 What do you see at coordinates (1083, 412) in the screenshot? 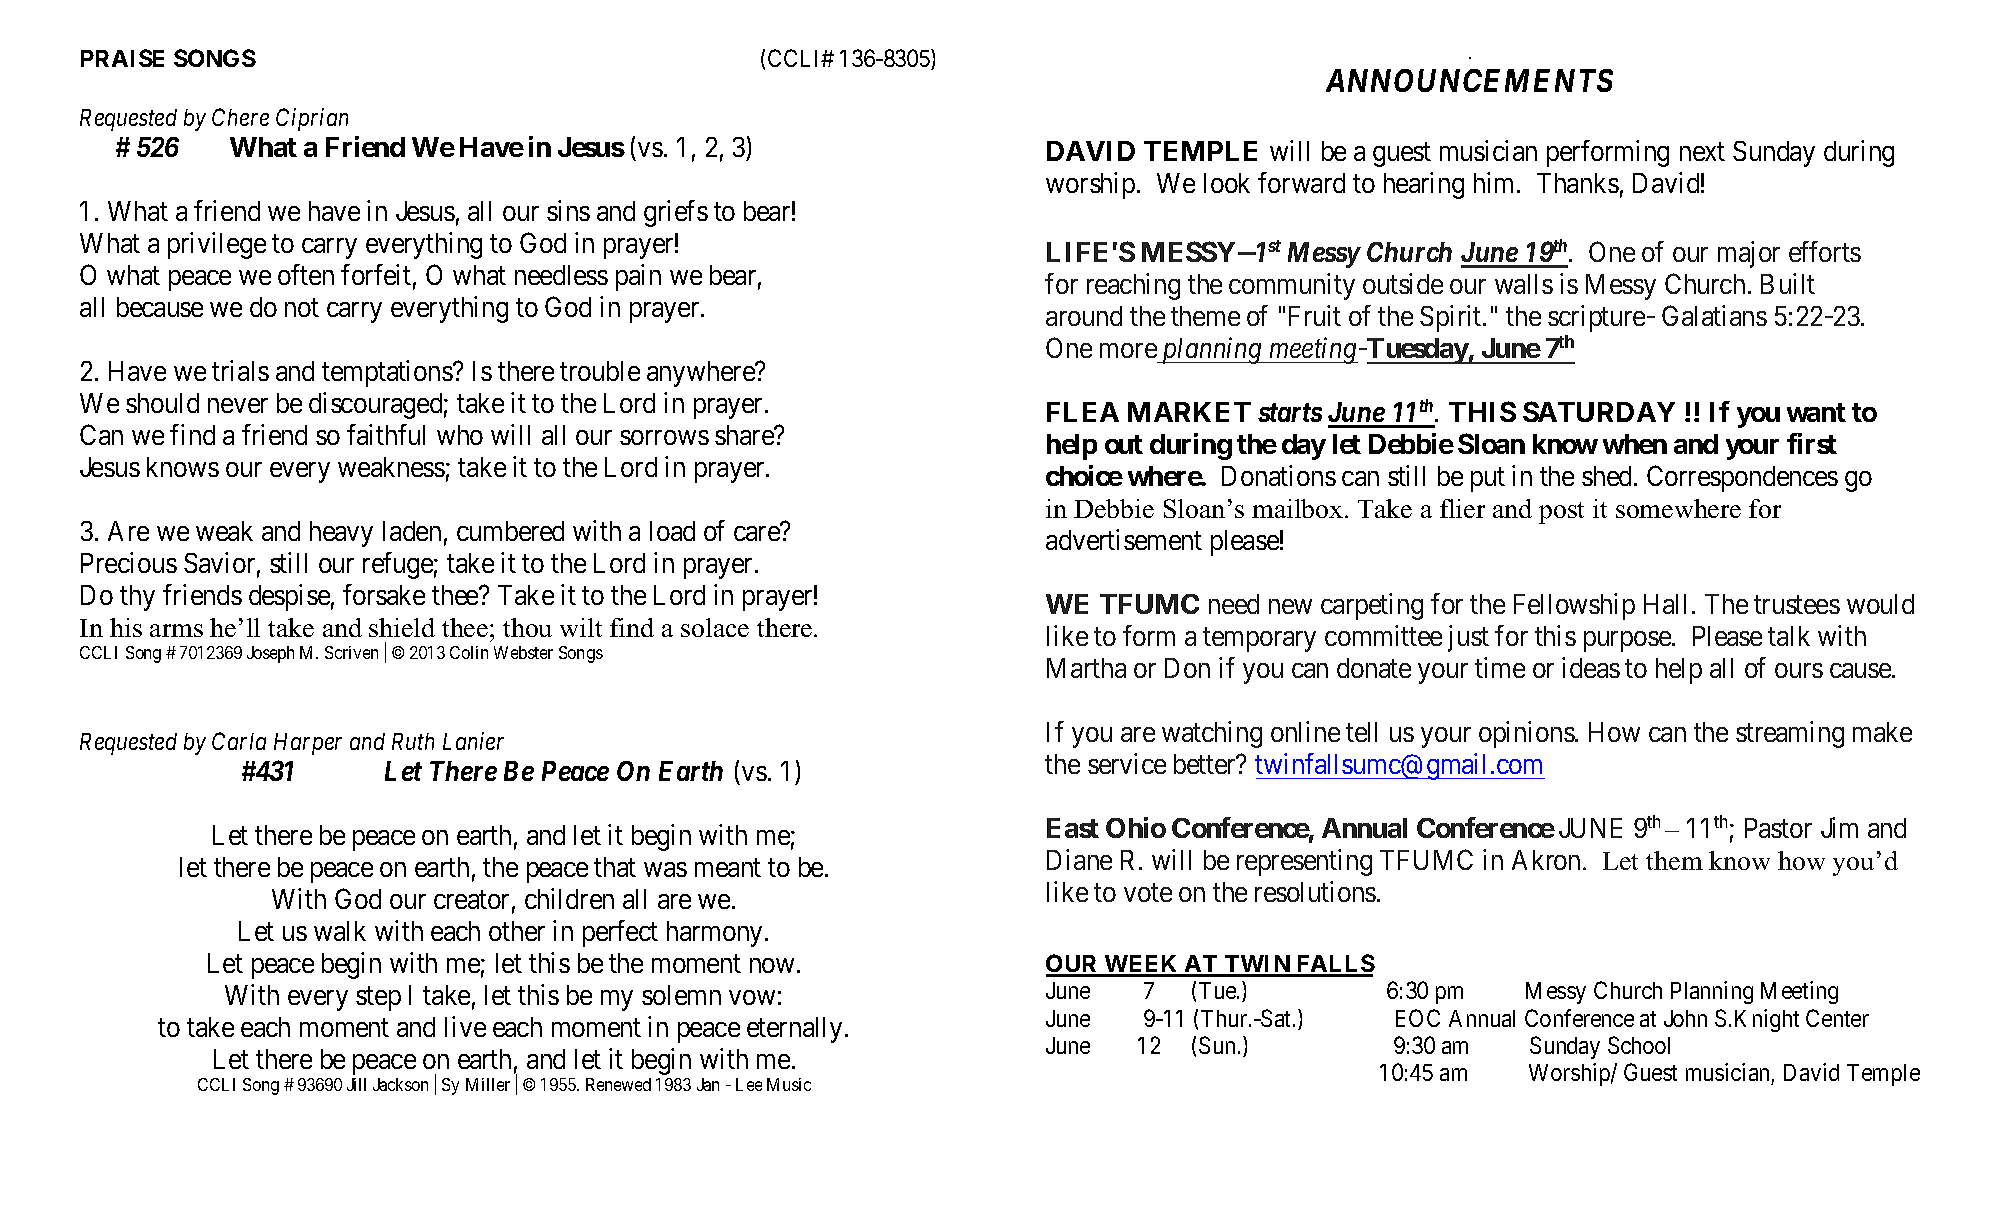
I see `FLEA` at bounding box center [1083, 412].
